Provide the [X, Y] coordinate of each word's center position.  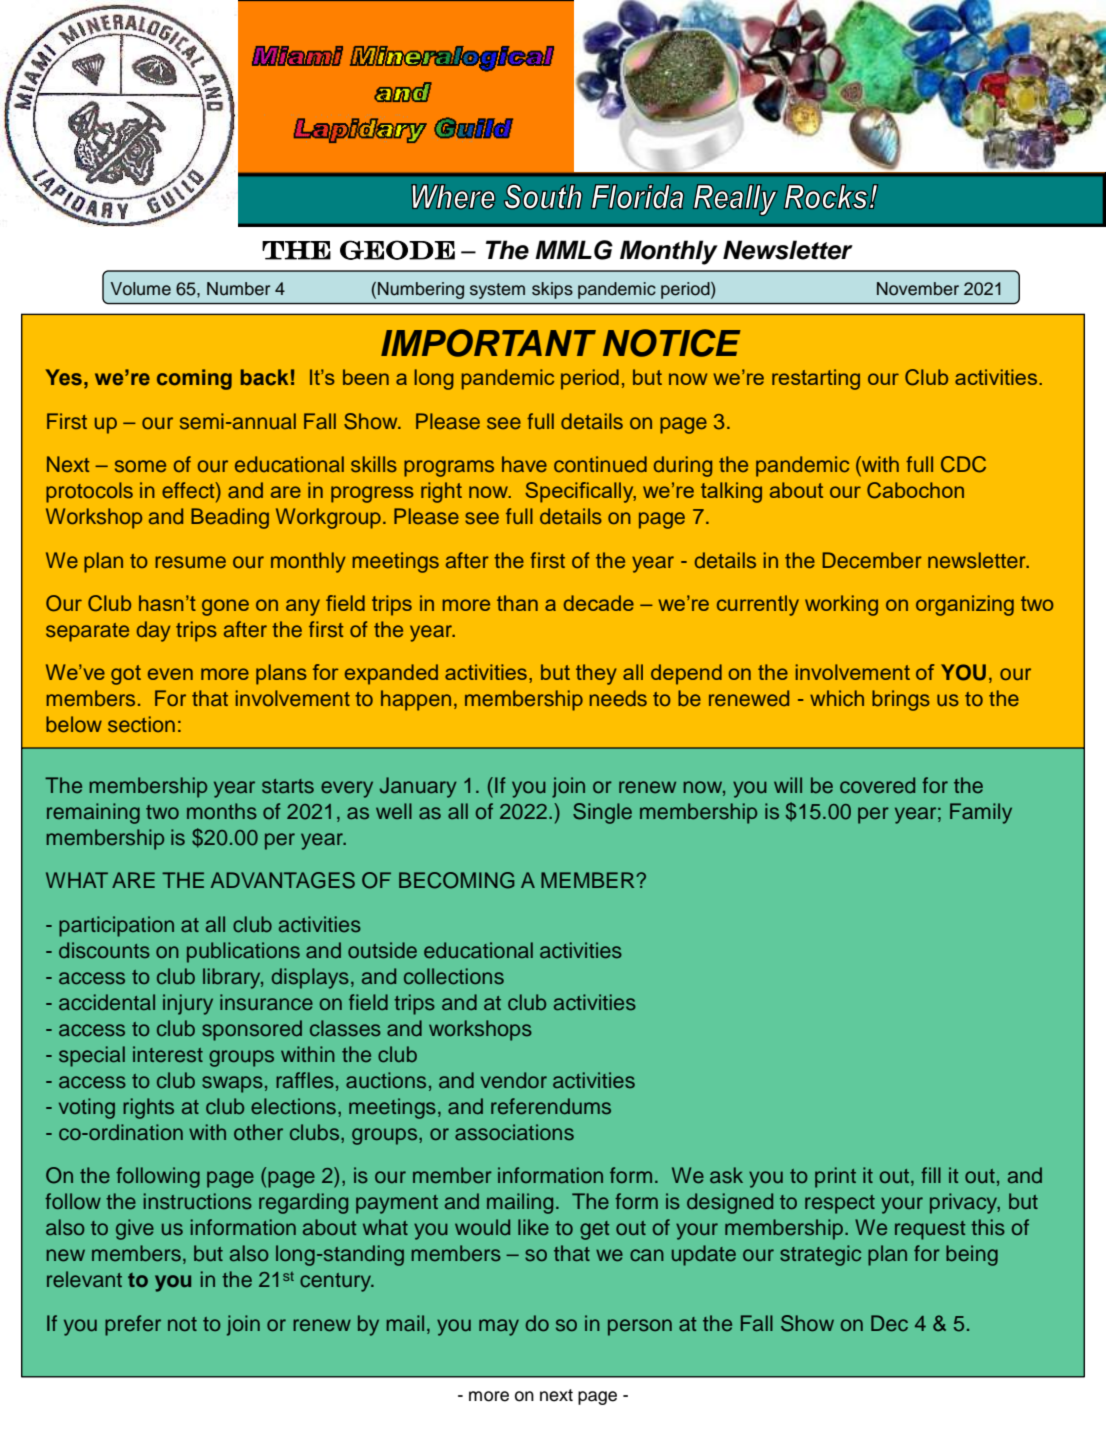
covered [877, 785]
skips [552, 290]
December [872, 560]
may [499, 1327]
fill [931, 1175]
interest [168, 1054]
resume [190, 562]
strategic [820, 1255]
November [918, 289]
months [222, 811]
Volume [141, 289]
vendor [514, 1080]
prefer [133, 1325]
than [517, 603]
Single [602, 813]
